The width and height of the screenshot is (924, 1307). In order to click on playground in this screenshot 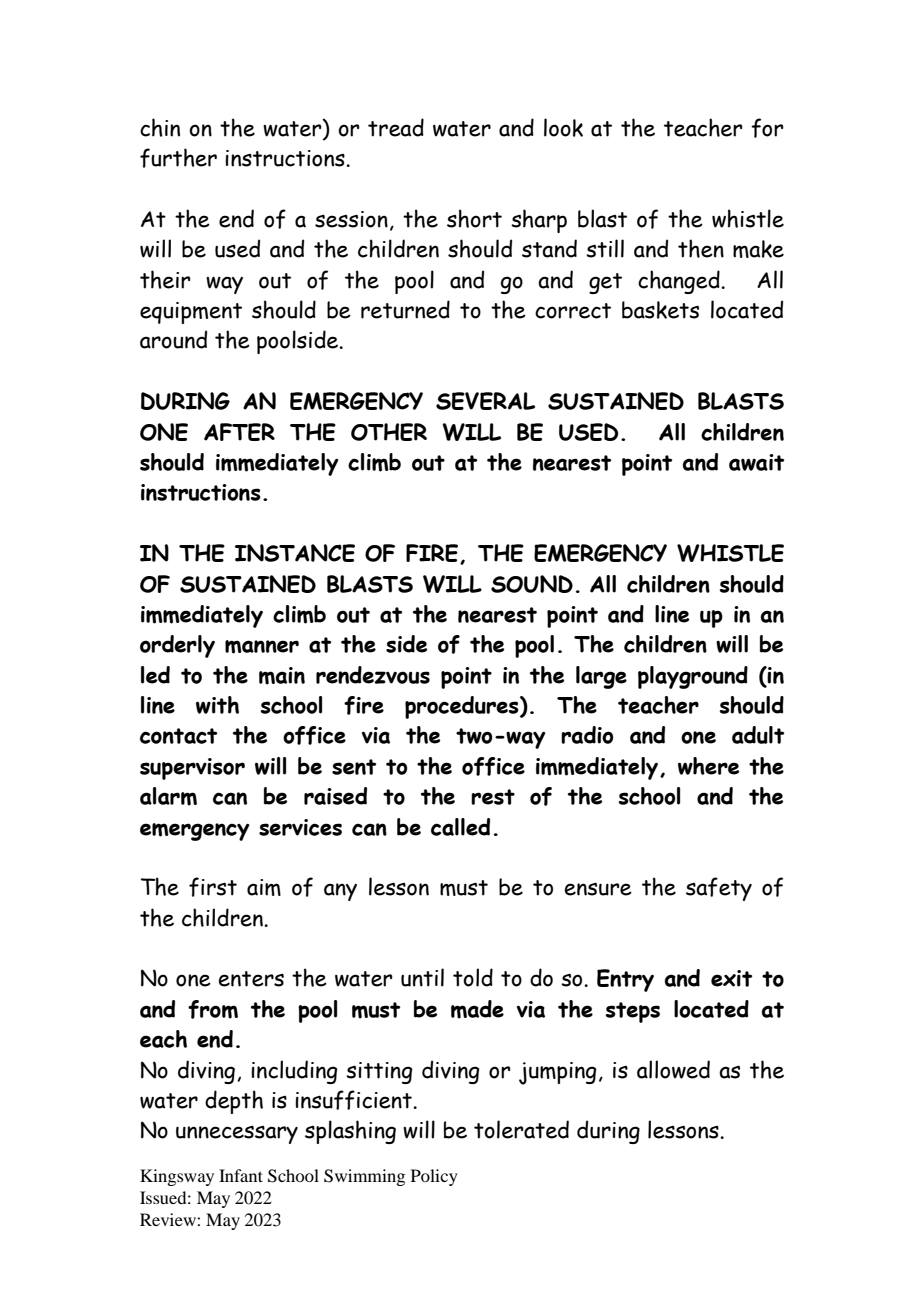, I will do `click(693, 677)`.
